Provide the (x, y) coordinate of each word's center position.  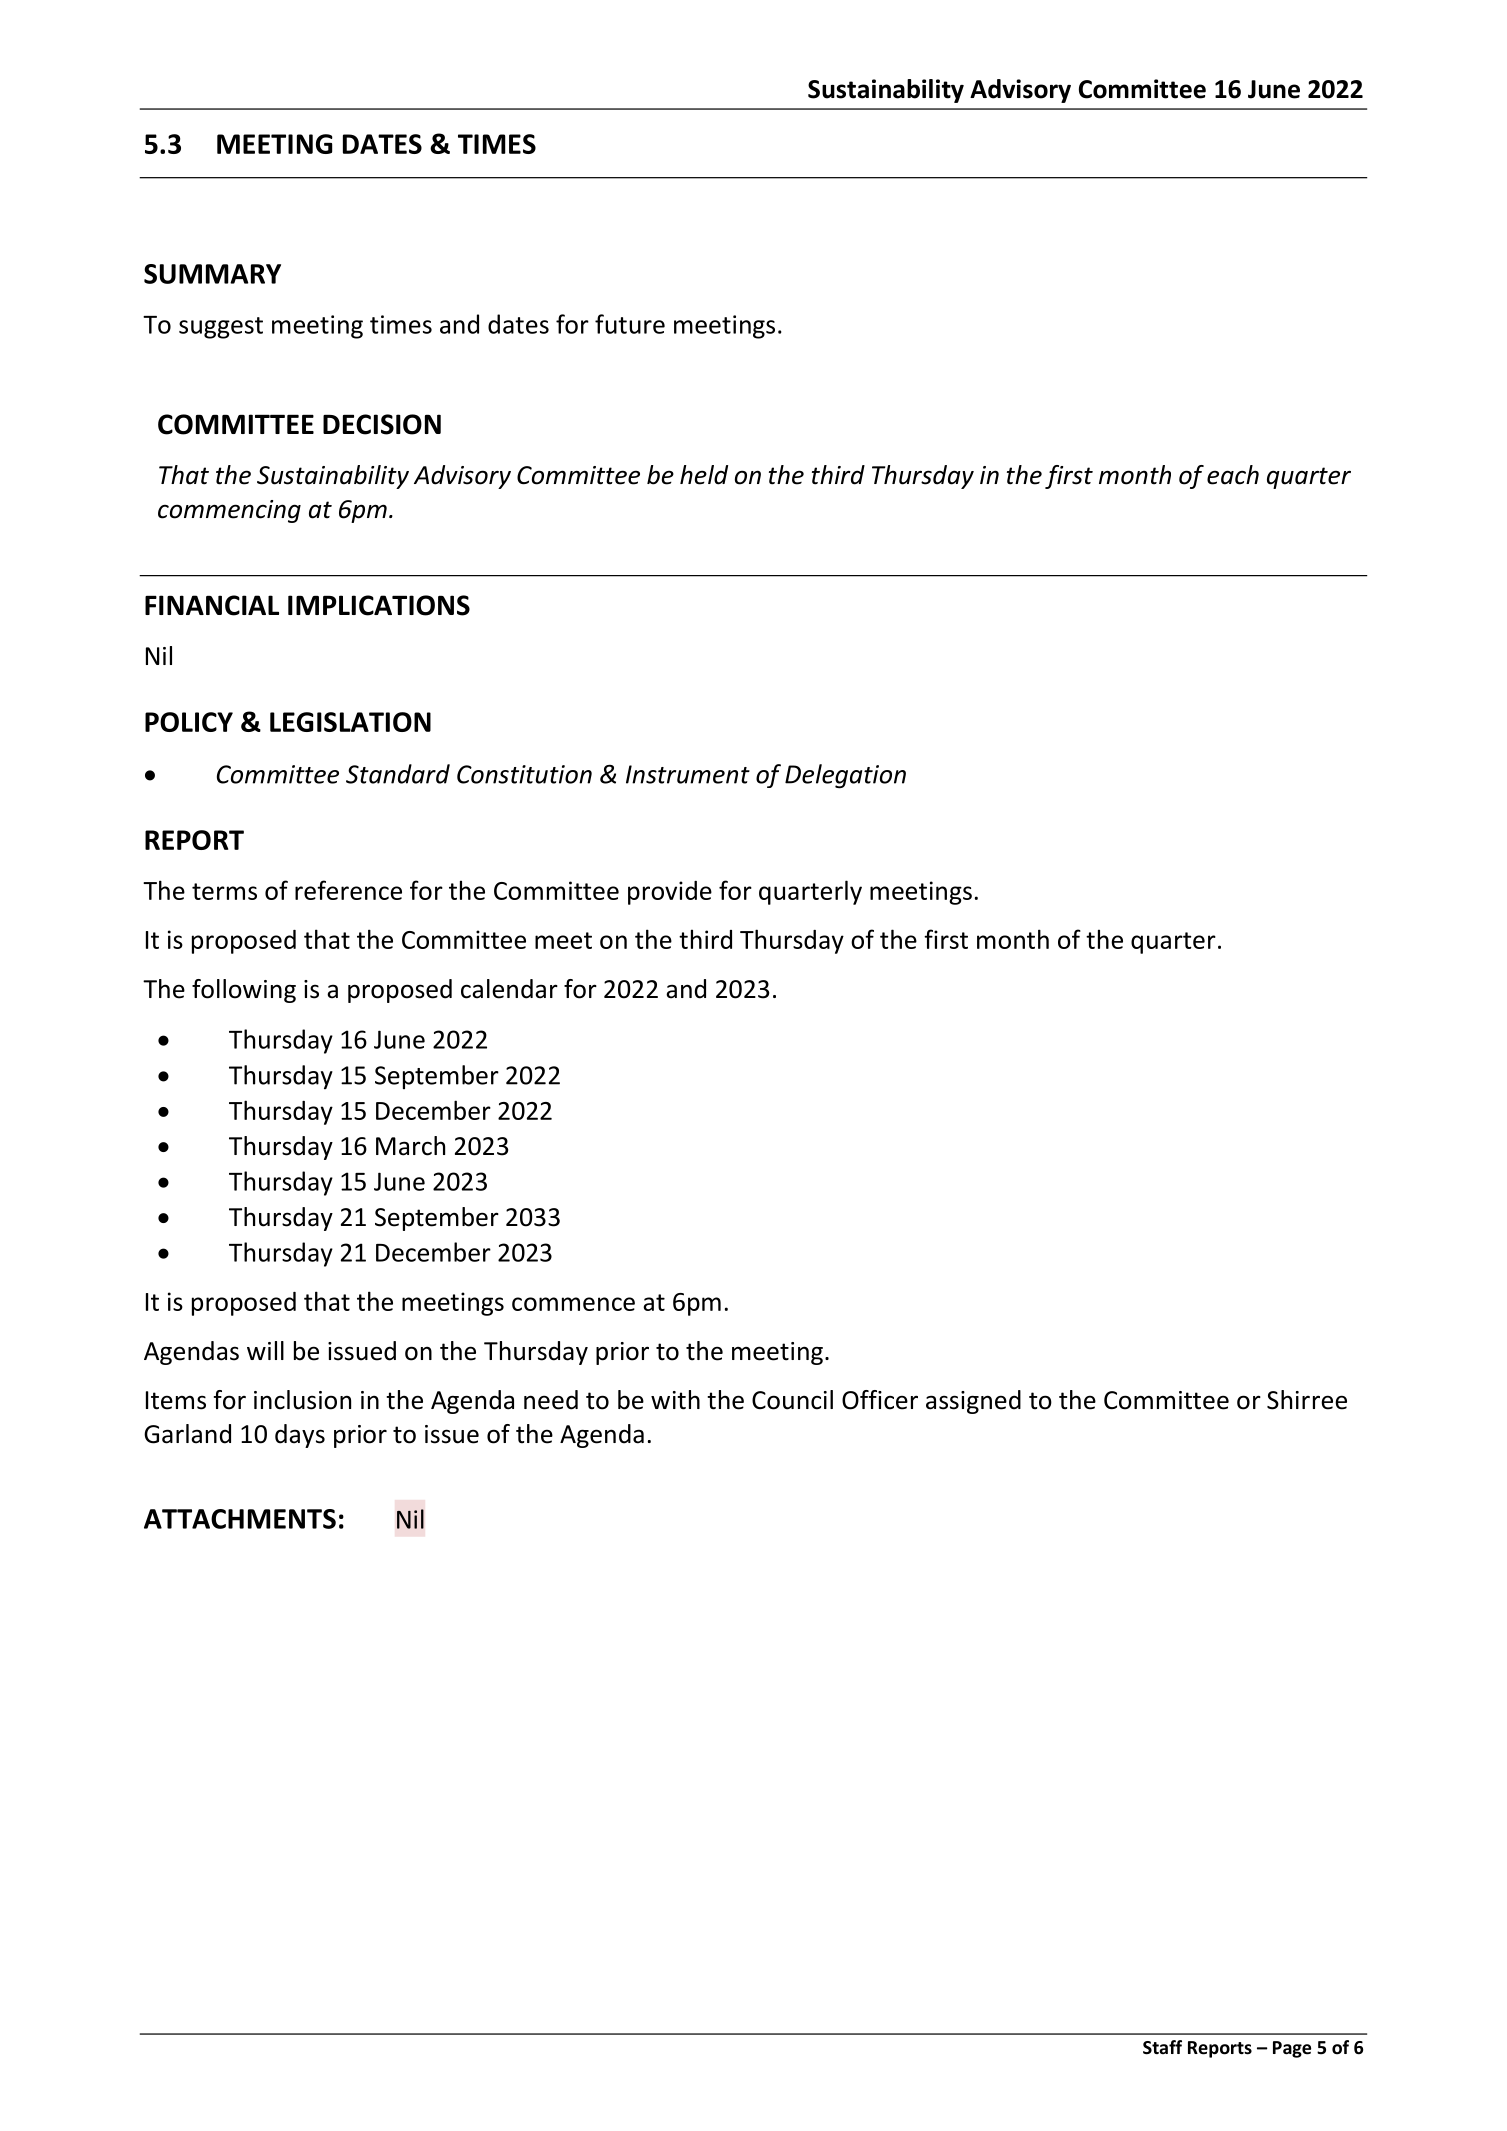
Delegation (845, 776)
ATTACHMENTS (240, 1519)
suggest (221, 328)
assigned (973, 1402)
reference (348, 890)
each (1233, 475)
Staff (1162, 2047)
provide (670, 893)
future (630, 324)
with (675, 1400)
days (300, 1436)
